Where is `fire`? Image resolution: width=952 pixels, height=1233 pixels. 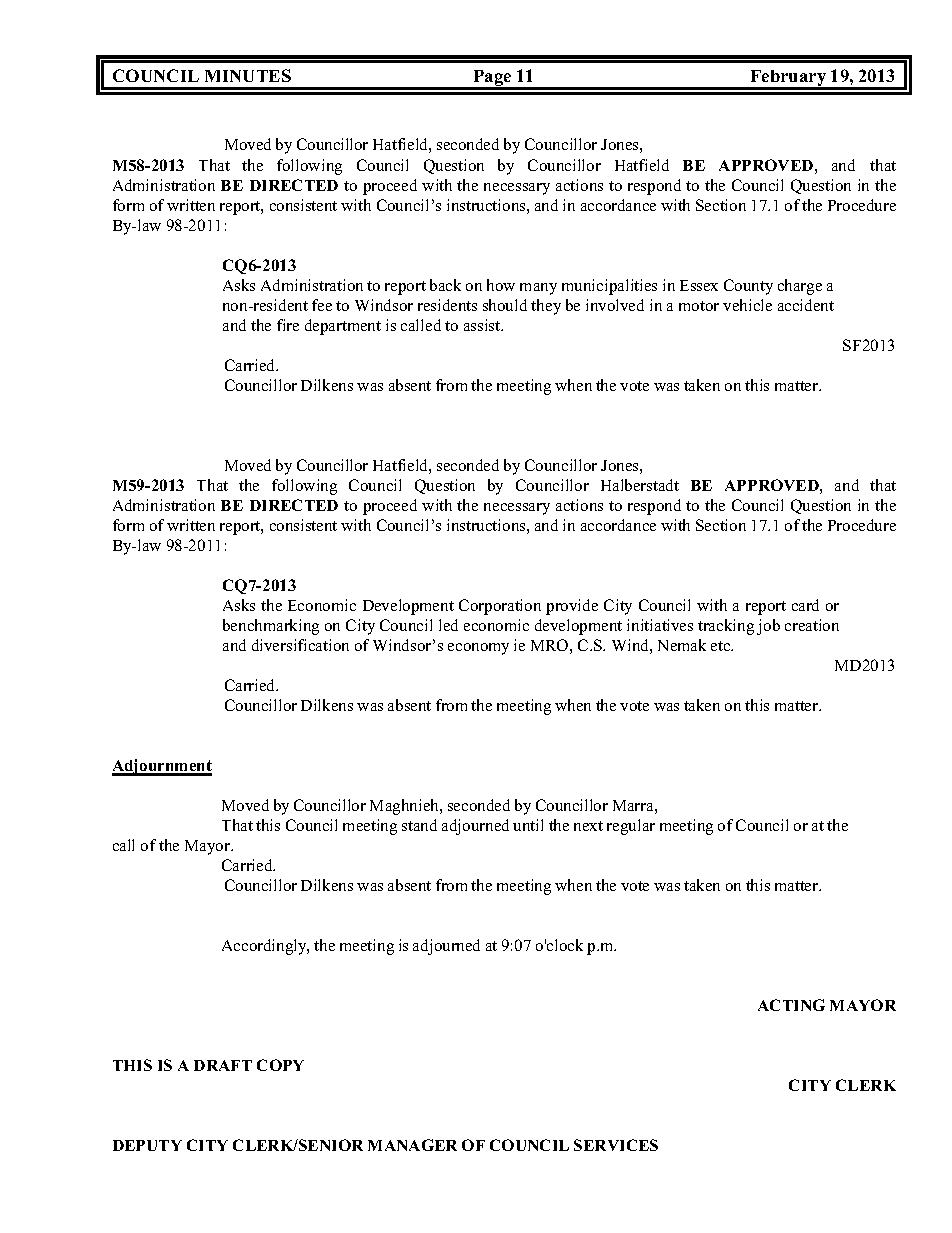
fire is located at coordinates (288, 325).
